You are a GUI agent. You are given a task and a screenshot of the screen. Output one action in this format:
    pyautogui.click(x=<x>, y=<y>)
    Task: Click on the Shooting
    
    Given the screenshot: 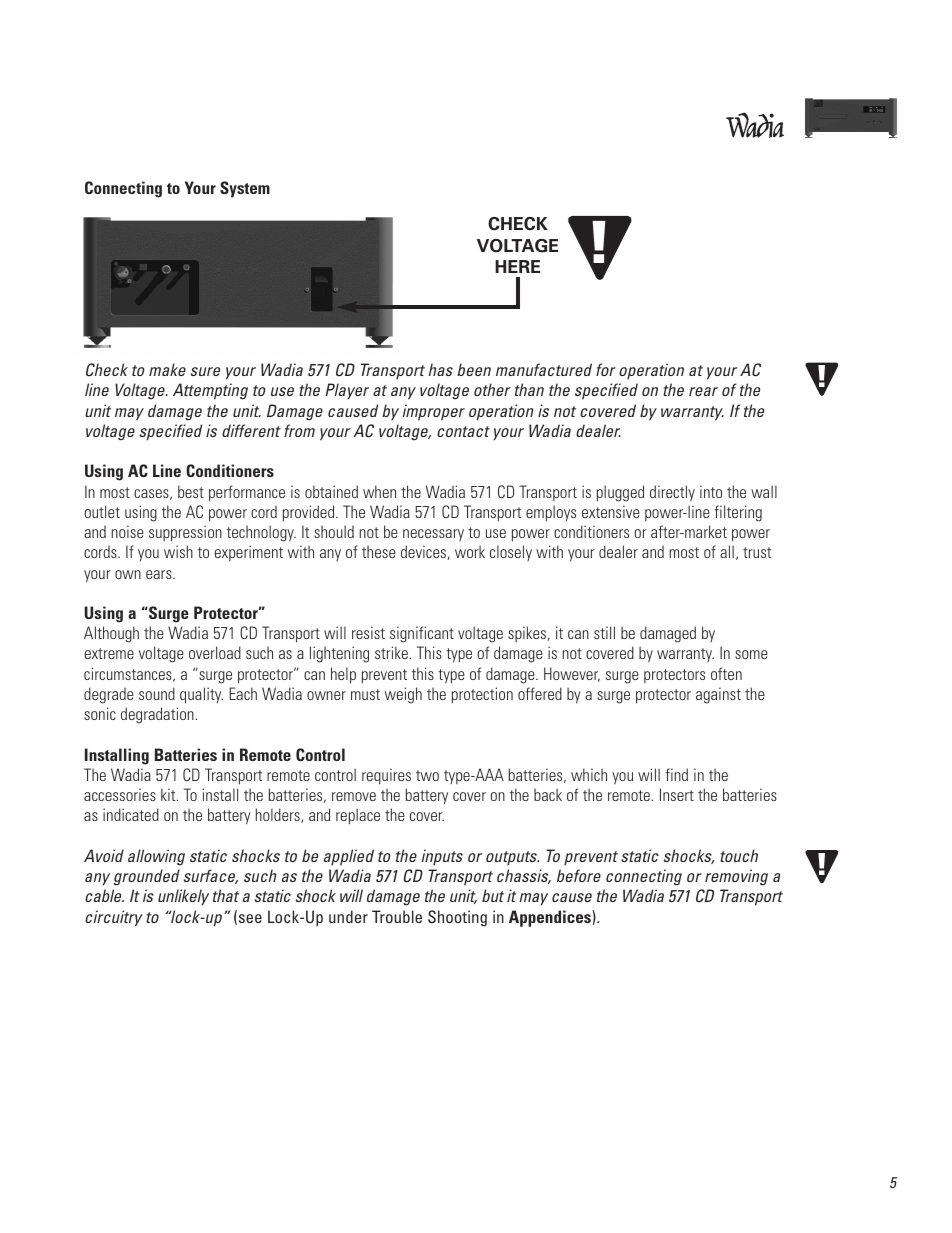 What is the action you would take?
    pyautogui.click(x=457, y=918)
